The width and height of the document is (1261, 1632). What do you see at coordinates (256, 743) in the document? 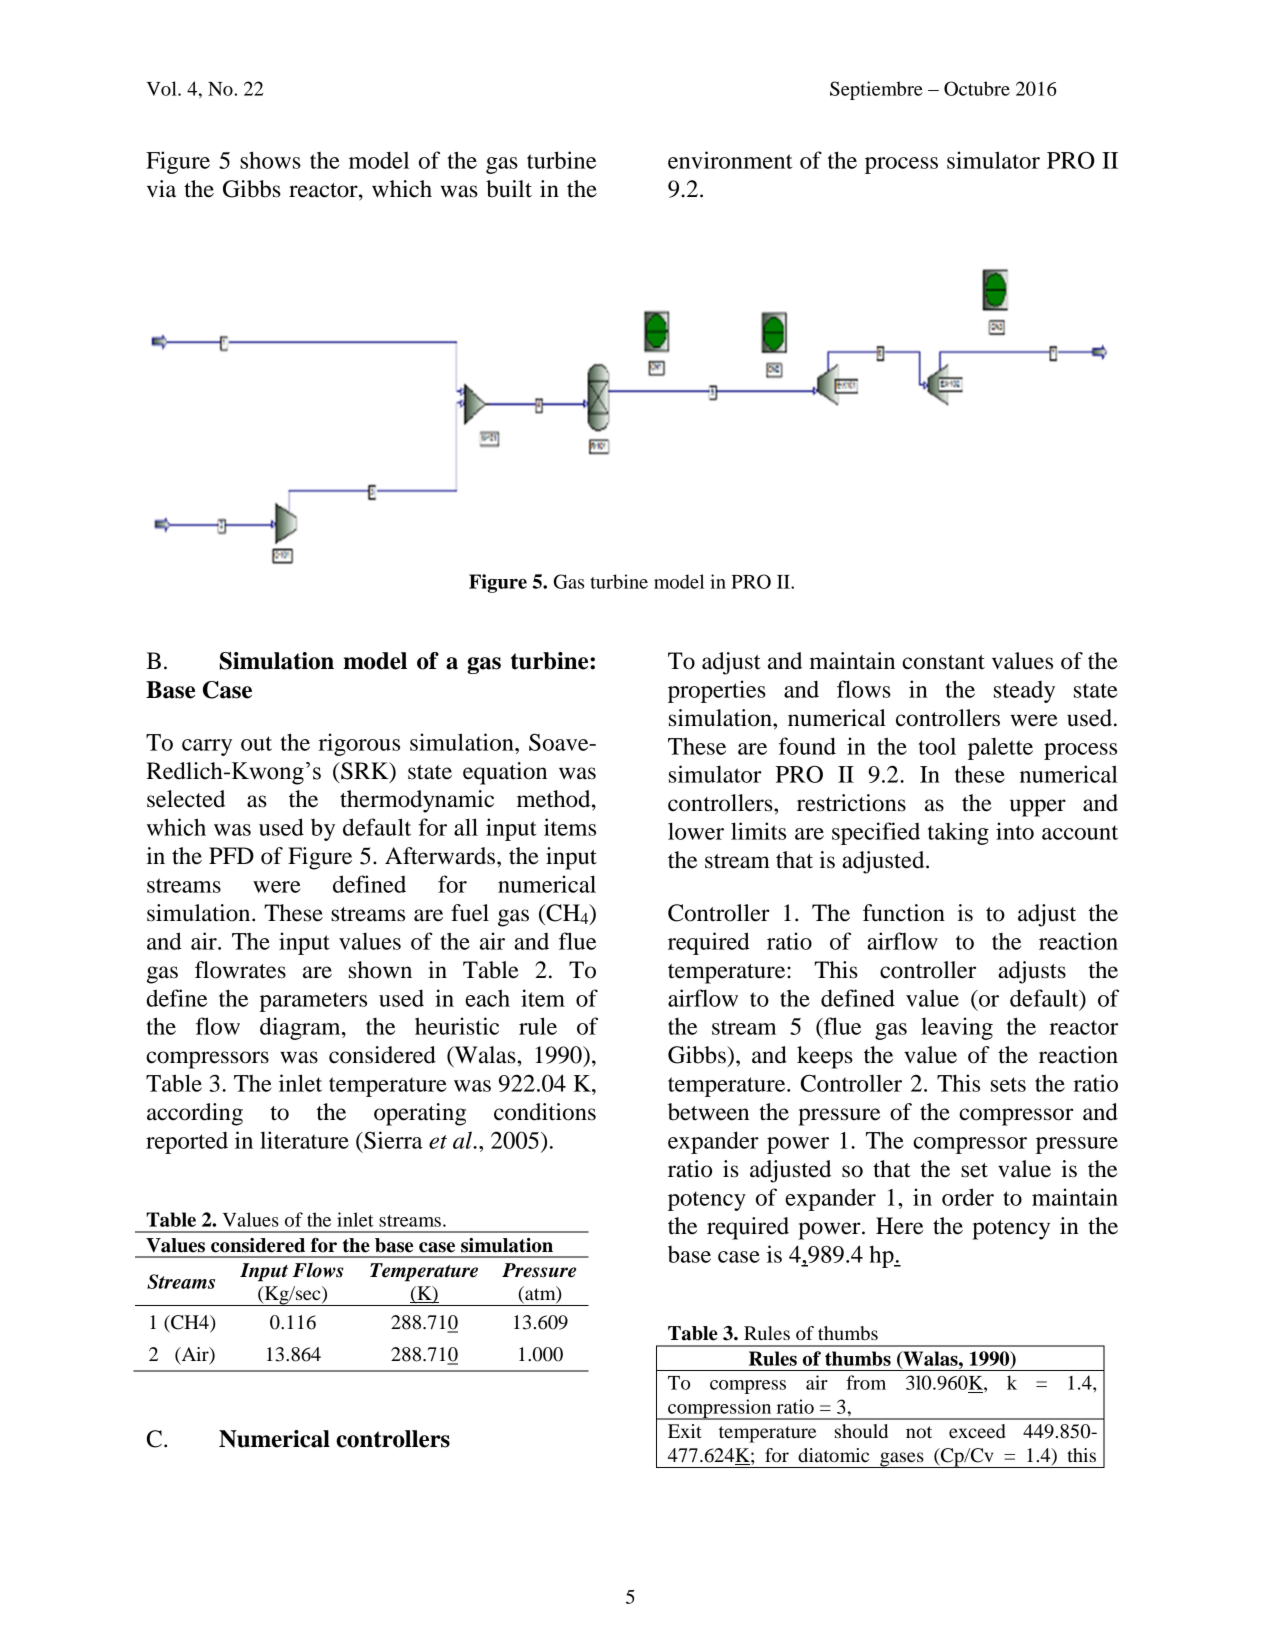
I see `out` at bounding box center [256, 743].
